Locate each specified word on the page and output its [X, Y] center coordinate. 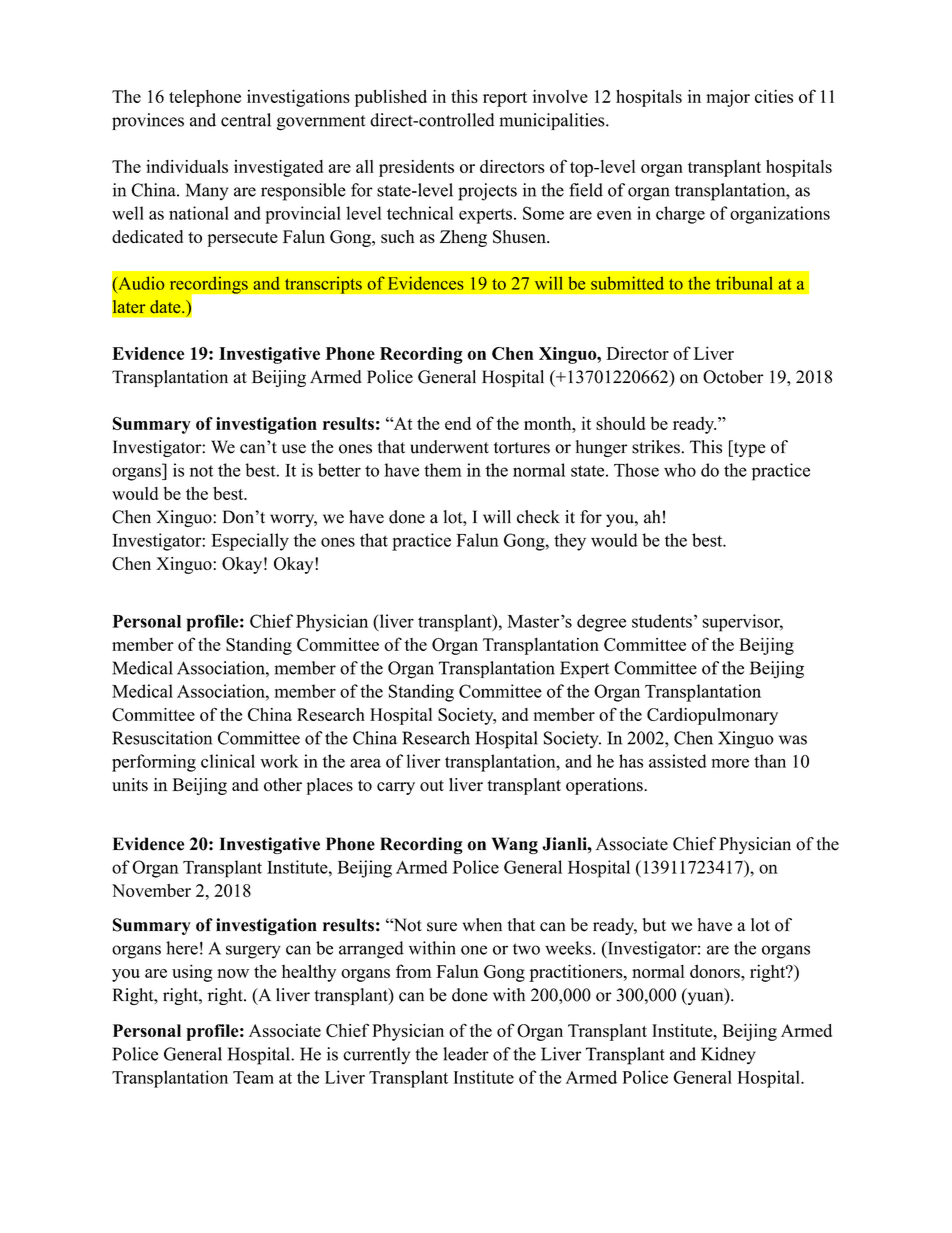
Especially [250, 542]
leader [466, 1054]
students [662, 621]
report [505, 99]
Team [253, 1077]
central [246, 120]
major [728, 98]
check [538, 517]
